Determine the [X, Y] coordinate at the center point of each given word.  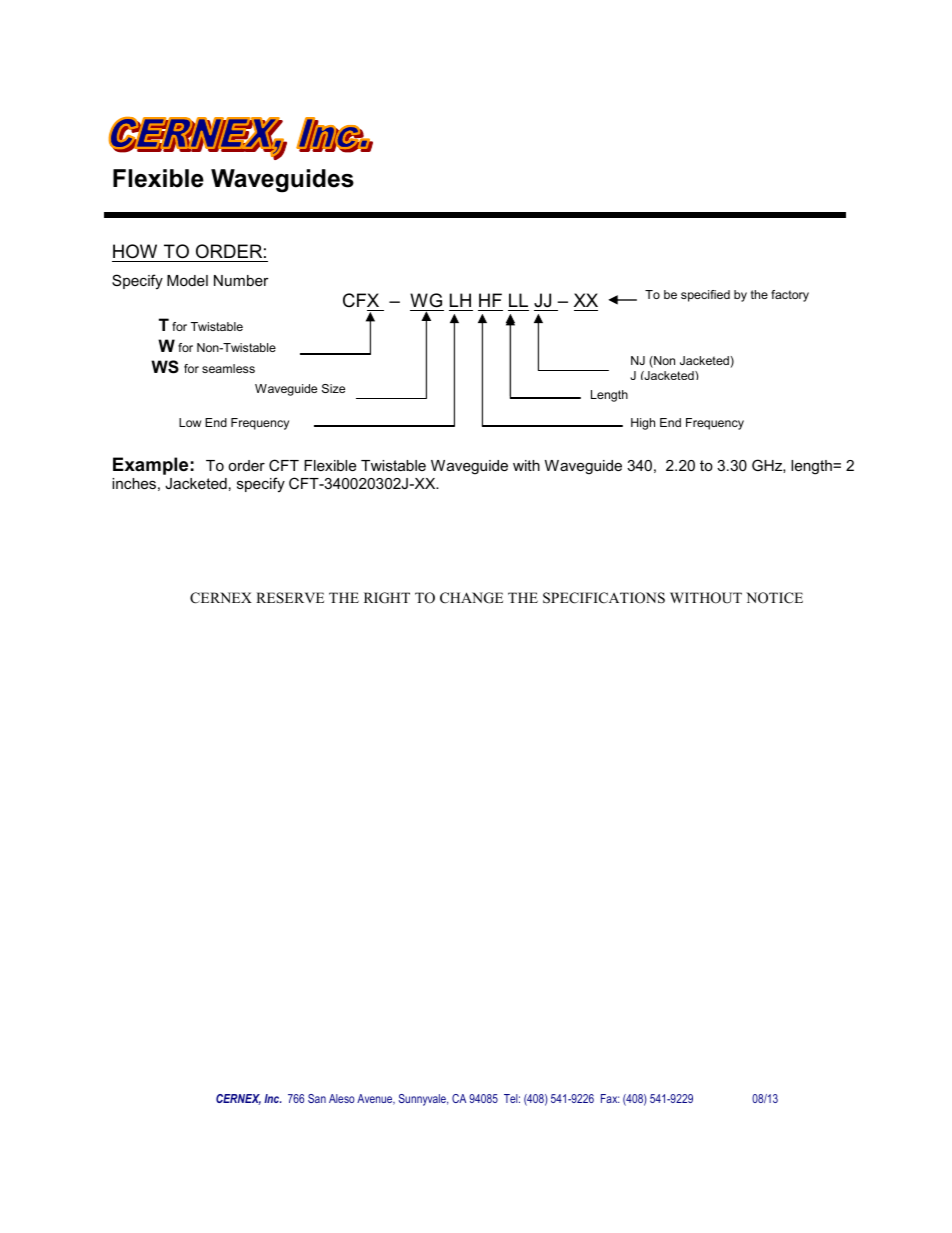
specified [705, 296]
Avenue [376, 1099]
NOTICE [774, 598]
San [317, 1098]
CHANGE [471, 598]
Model [187, 280]
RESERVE [290, 598]
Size [333, 388]
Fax [610, 1098]
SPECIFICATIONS [604, 598]
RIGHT [387, 598]
